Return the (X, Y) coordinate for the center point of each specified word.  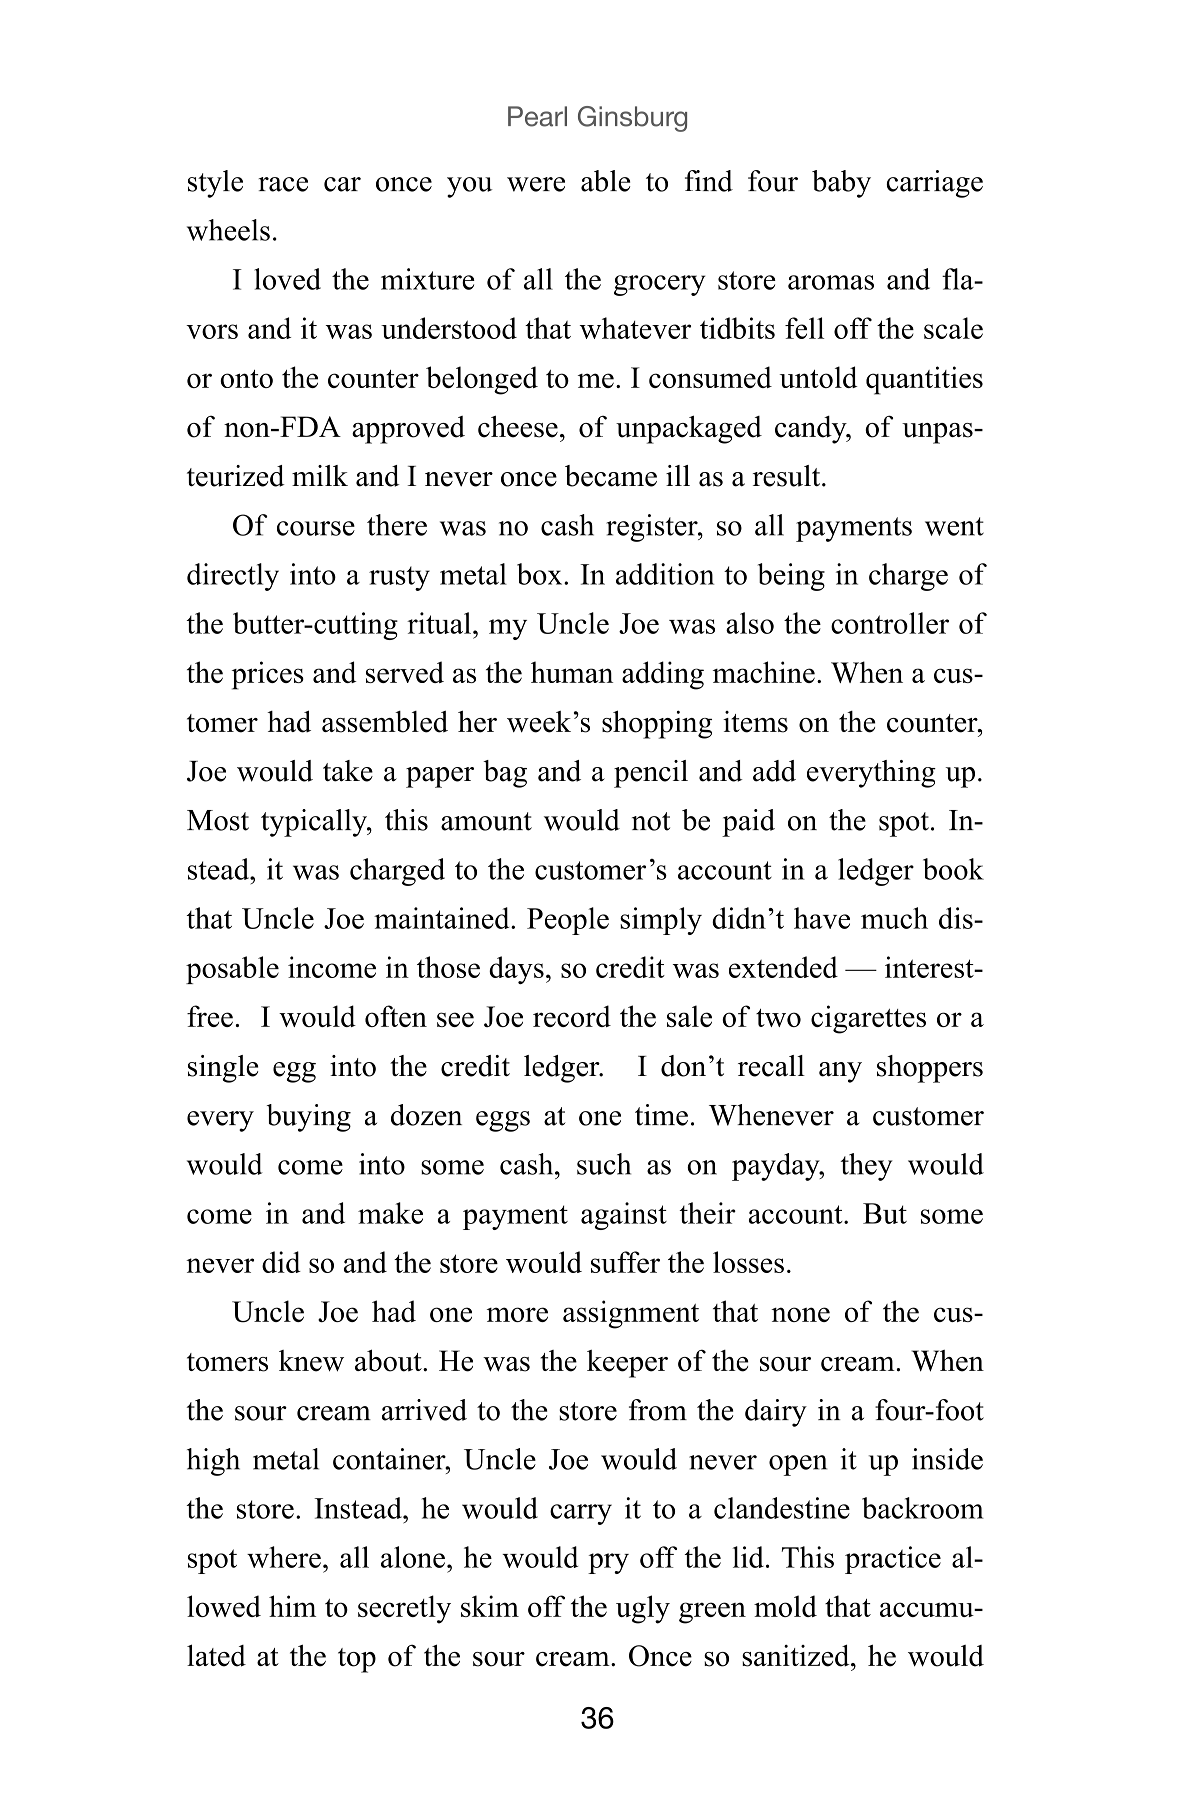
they (867, 1167)
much (894, 918)
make (390, 1213)
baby (841, 184)
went (954, 526)
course (316, 528)
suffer (625, 1262)
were (536, 184)
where (284, 1557)
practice (893, 1560)
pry (608, 1563)
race (283, 184)
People (568, 921)
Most (218, 820)
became (611, 476)
